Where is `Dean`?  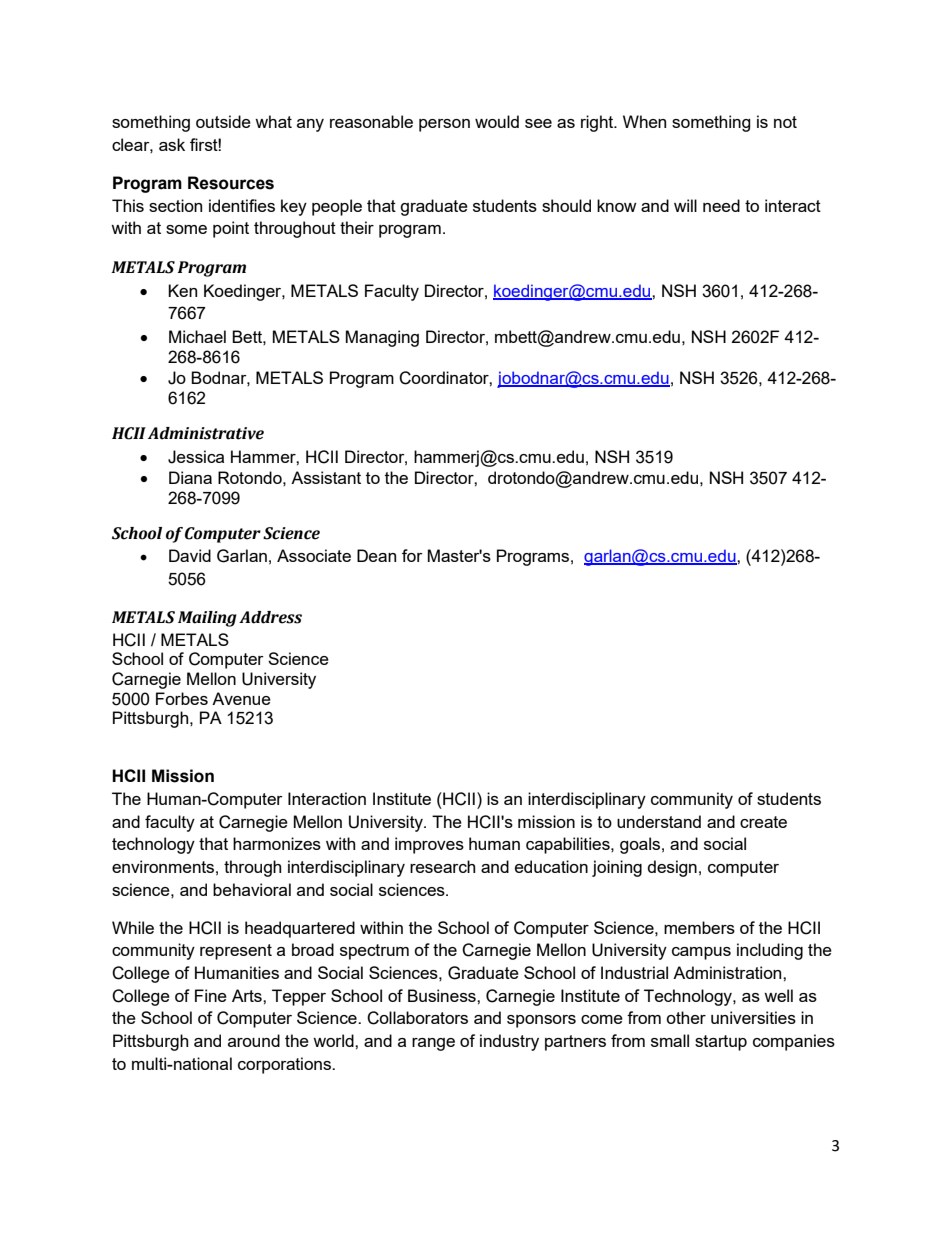 Dean is located at coordinates (376, 555).
